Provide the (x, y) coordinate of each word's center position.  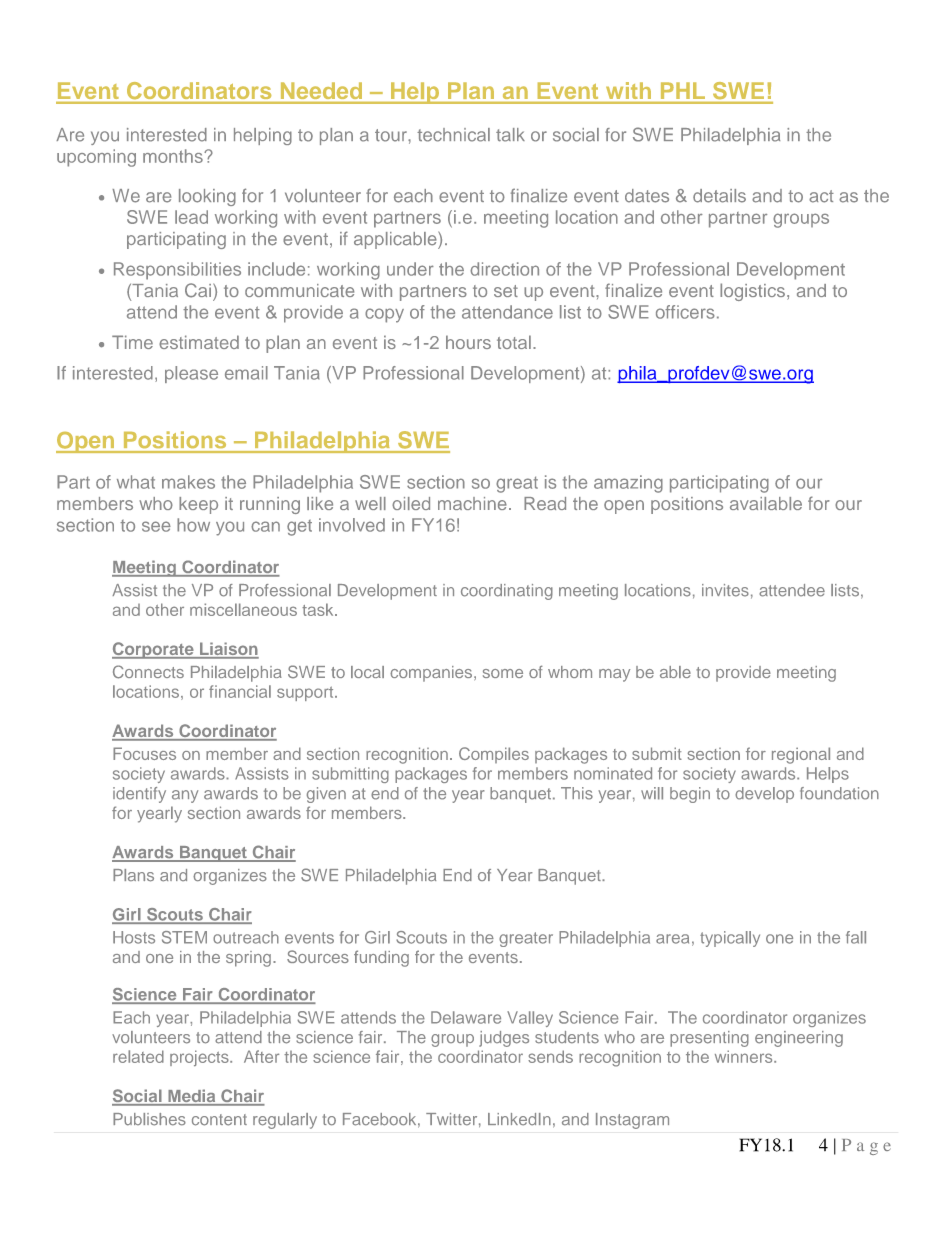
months (174, 156)
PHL (683, 91)
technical (453, 135)
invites (725, 590)
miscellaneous (243, 609)
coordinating (507, 592)
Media (192, 1097)
